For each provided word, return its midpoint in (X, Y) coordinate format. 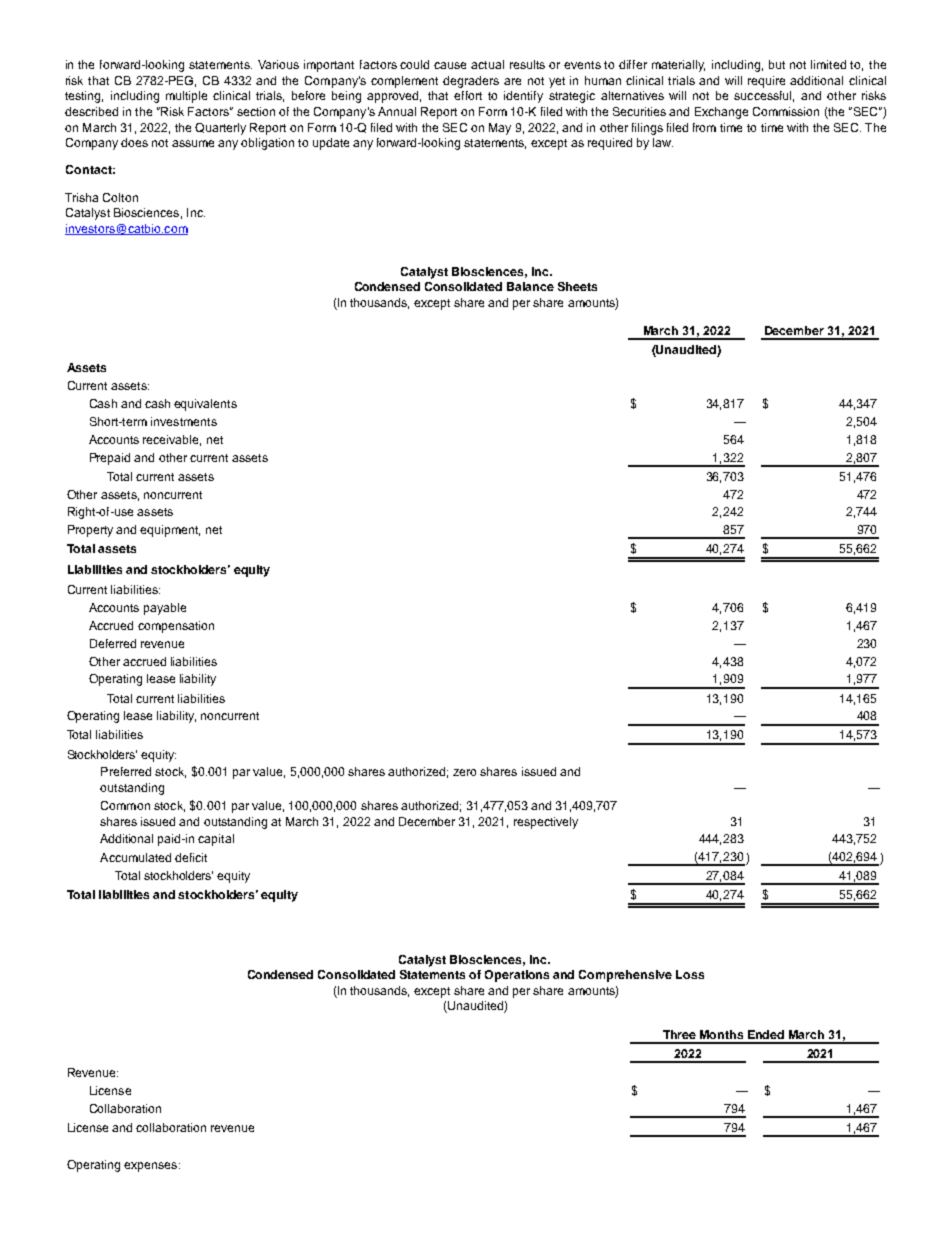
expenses (152, 1167)
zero (464, 772)
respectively (546, 823)
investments (184, 421)
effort (468, 95)
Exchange (721, 113)
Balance (530, 286)
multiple (186, 97)
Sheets (577, 286)
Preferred (126, 771)
